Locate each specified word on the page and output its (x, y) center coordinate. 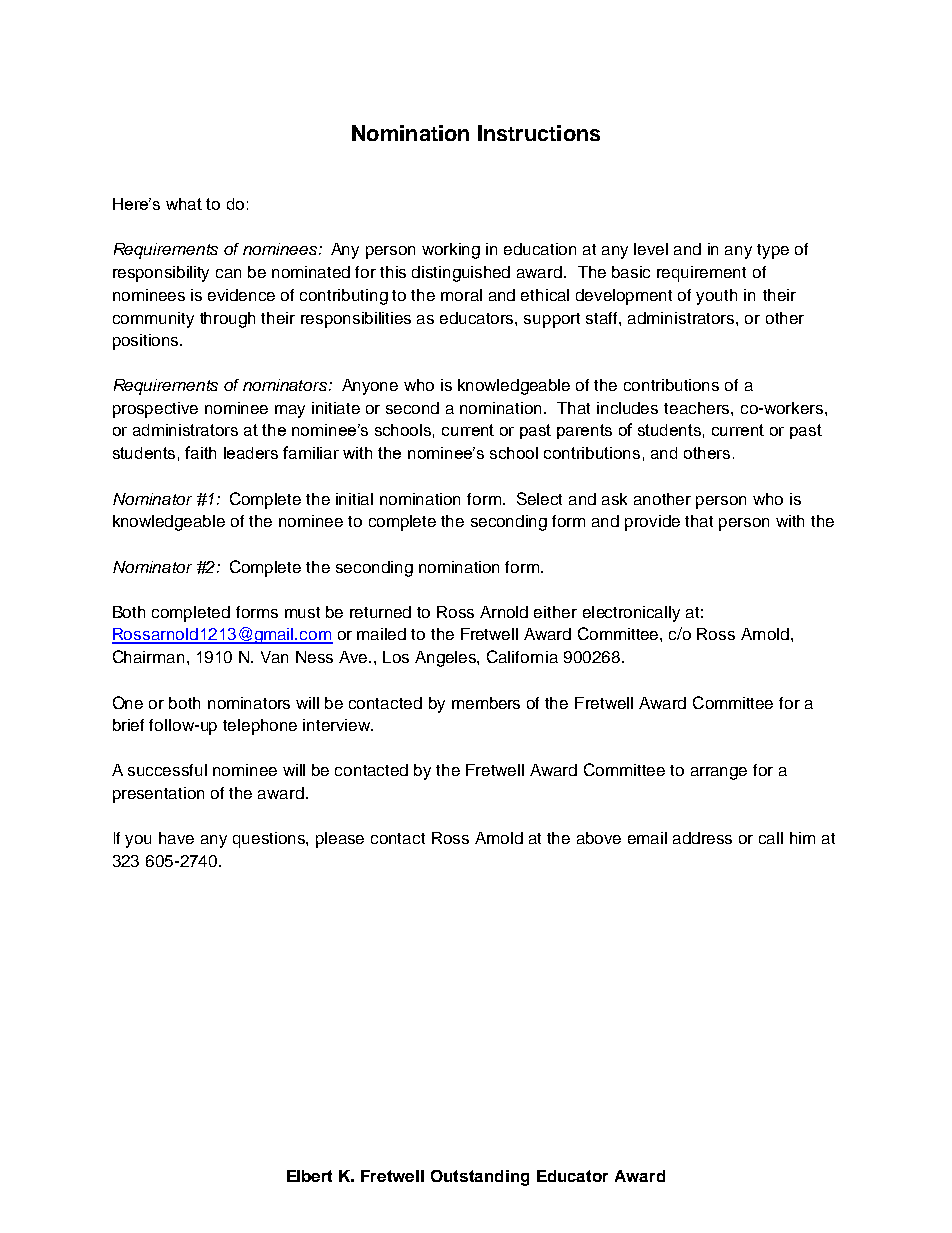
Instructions (539, 133)
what (184, 204)
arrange (719, 773)
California (522, 656)
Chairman (150, 656)
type (773, 251)
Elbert (309, 1176)
